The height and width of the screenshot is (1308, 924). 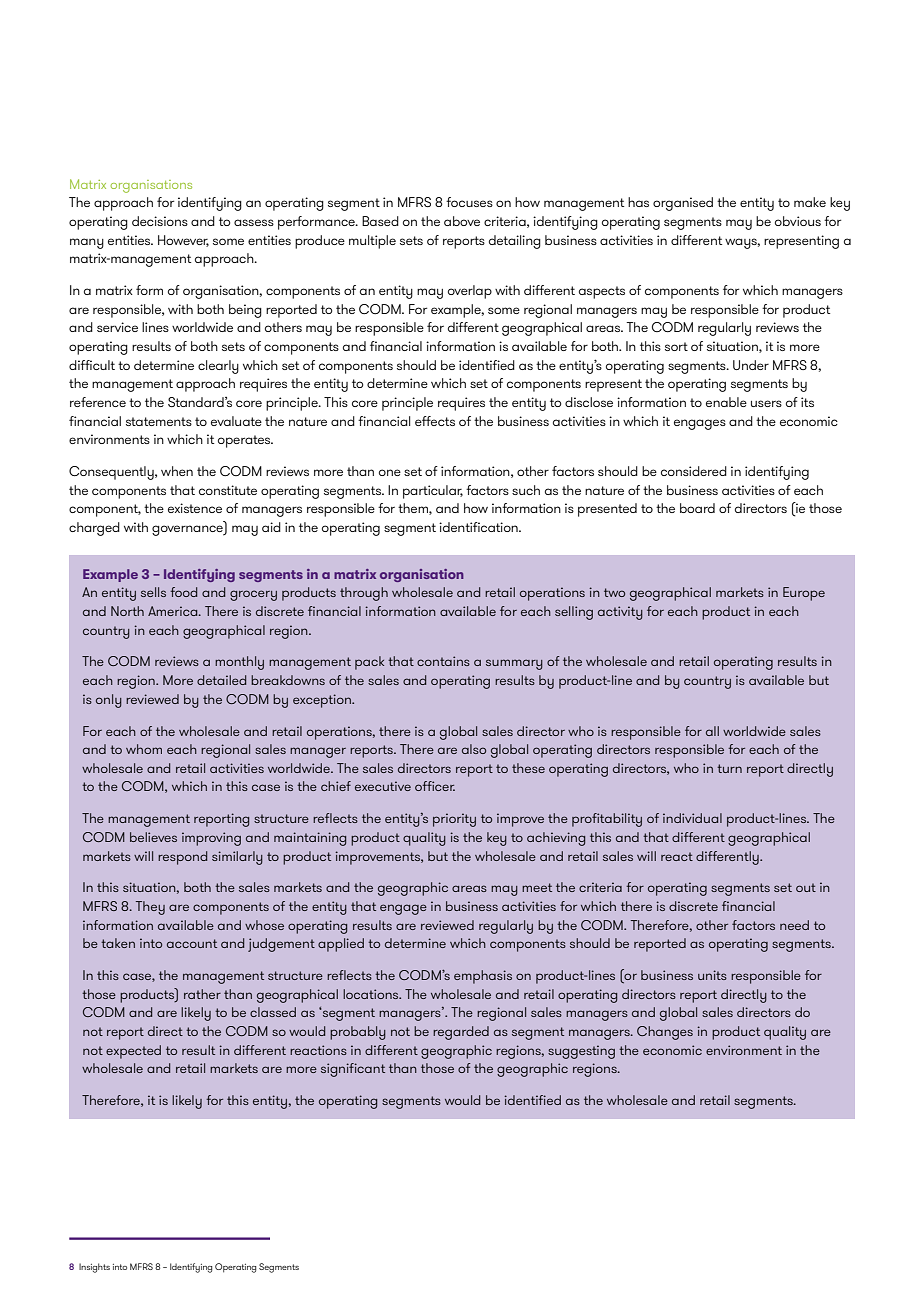 What do you see at coordinates (94, 1268) in the screenshot?
I see `Insights` at bounding box center [94, 1268].
